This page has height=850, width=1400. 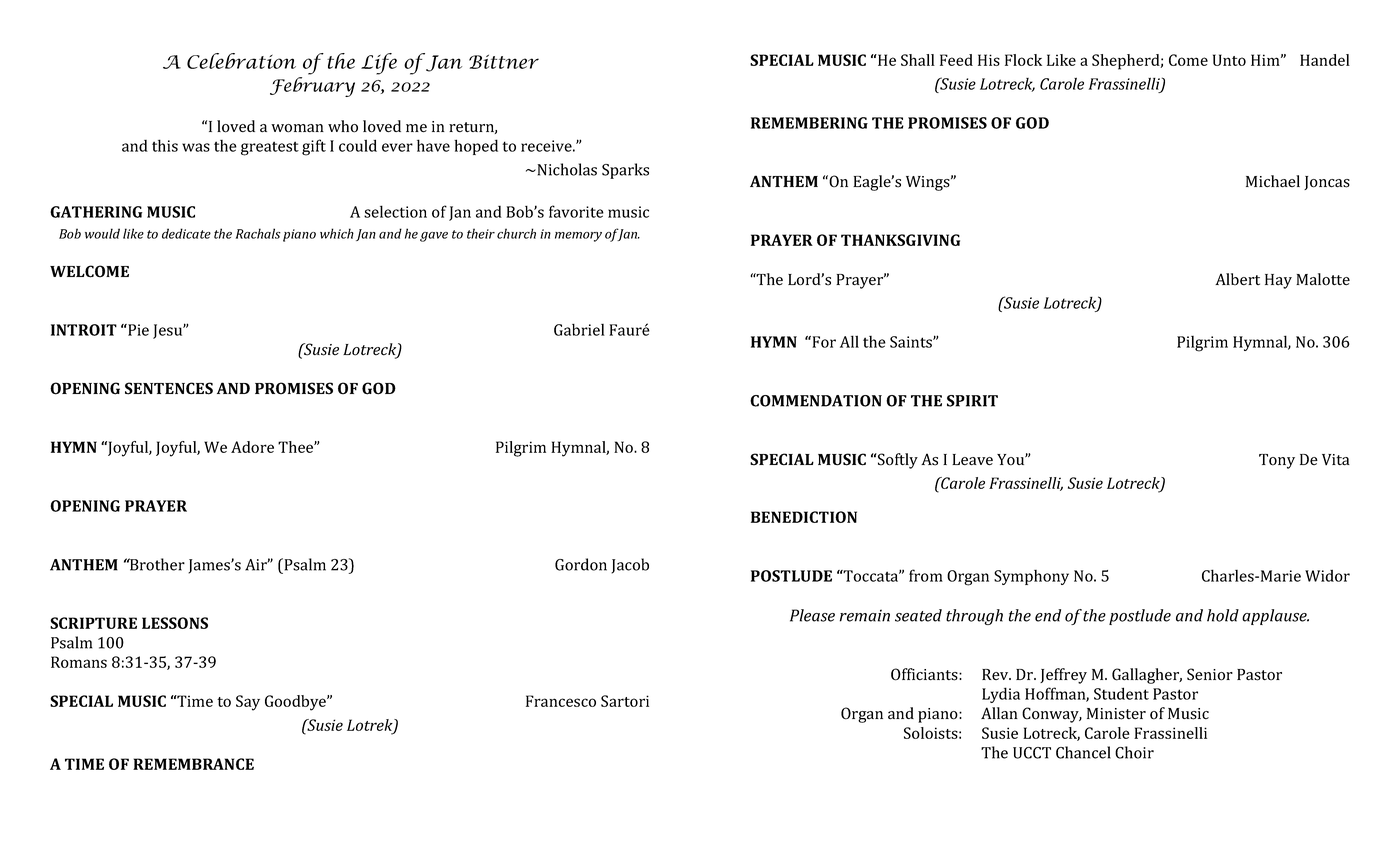 I want to click on Michael, so click(x=1273, y=181).
